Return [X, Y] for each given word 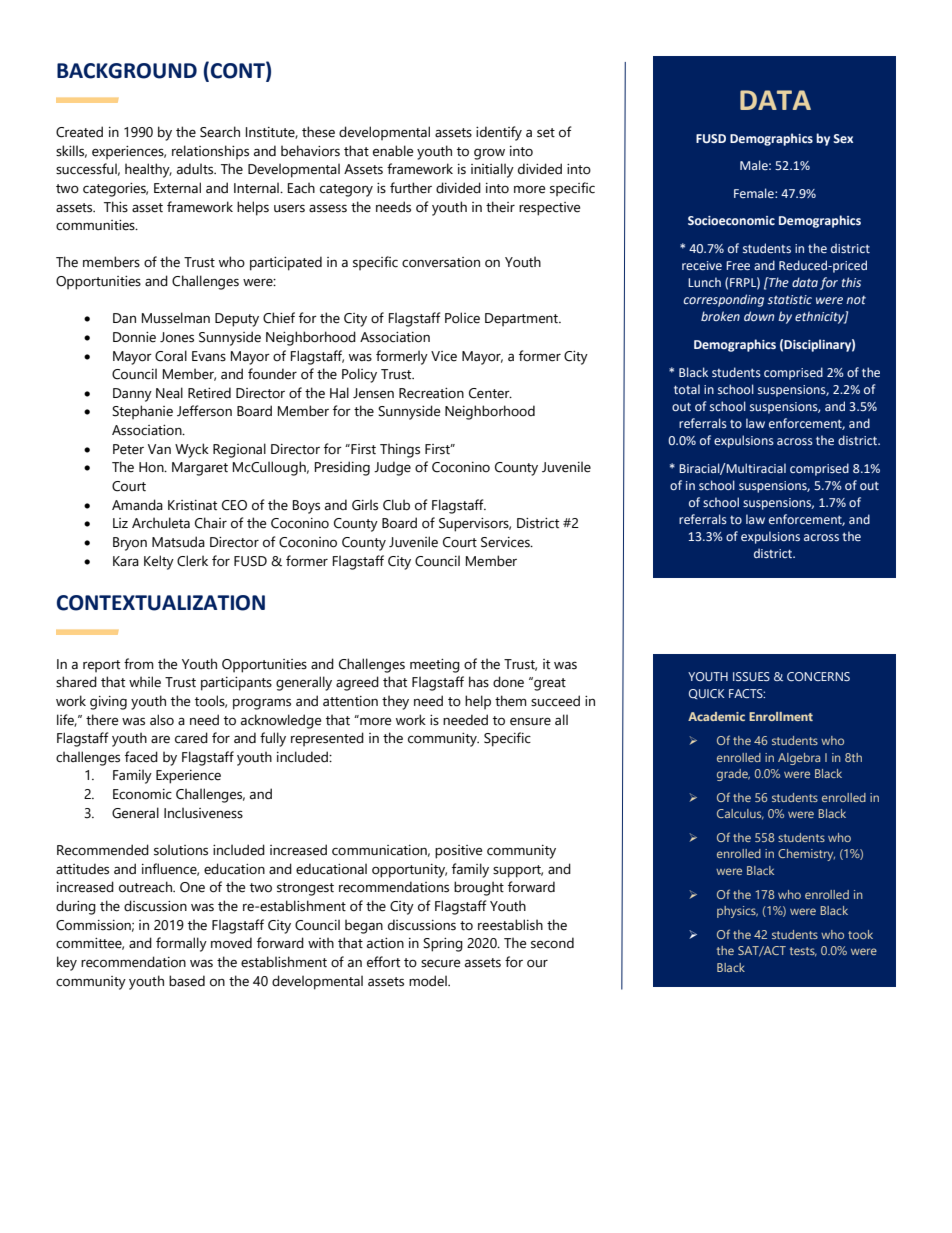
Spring [443, 945]
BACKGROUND [127, 71]
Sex [843, 138]
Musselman [176, 318]
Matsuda [178, 542]
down [759, 316]
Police [462, 318]
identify [499, 133]
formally [181, 944]
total [687, 389]
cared [191, 738]
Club [396, 505]
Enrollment [781, 716]
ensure [530, 721]
